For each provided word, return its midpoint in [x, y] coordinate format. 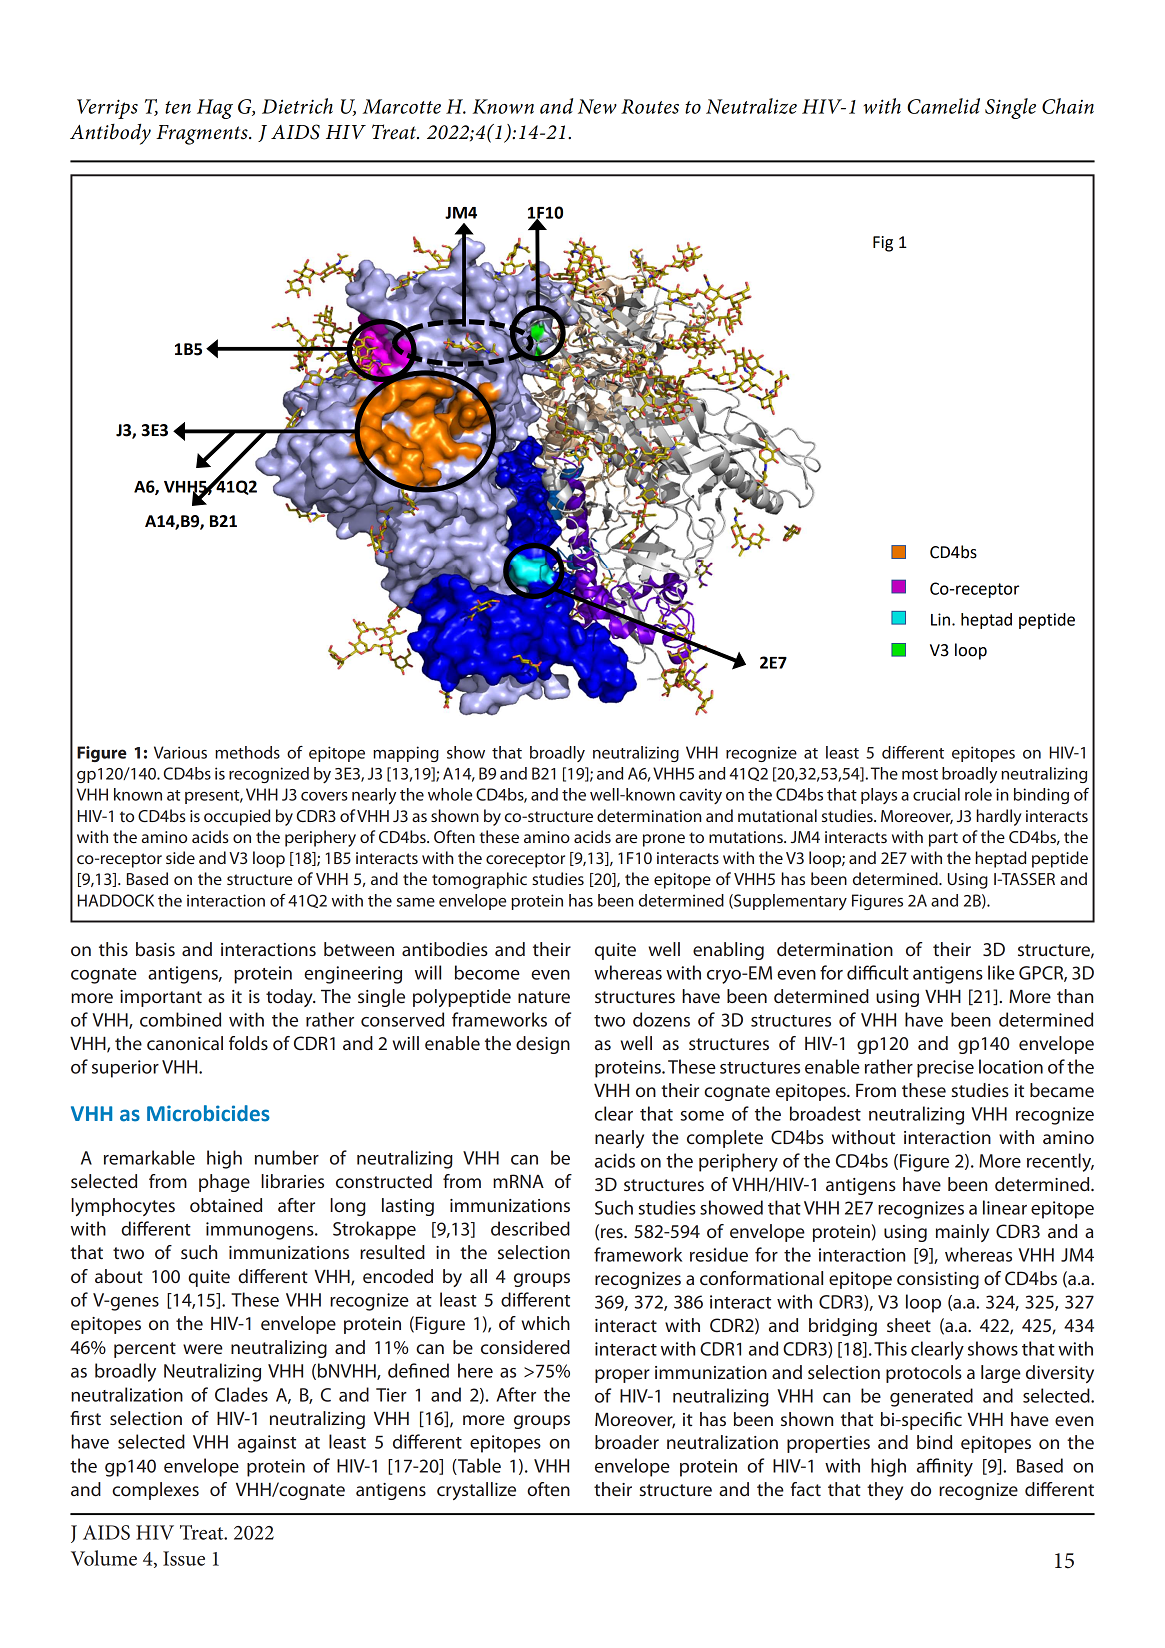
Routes [650, 106]
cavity [700, 796]
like [1001, 972]
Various [180, 752]
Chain [1068, 106]
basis [155, 949]
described [530, 1228]
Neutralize [751, 106]
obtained [226, 1205]
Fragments [203, 135]
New [597, 106]
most [920, 774]
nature [544, 997]
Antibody [110, 134]
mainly [962, 1233]
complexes [155, 1491]
